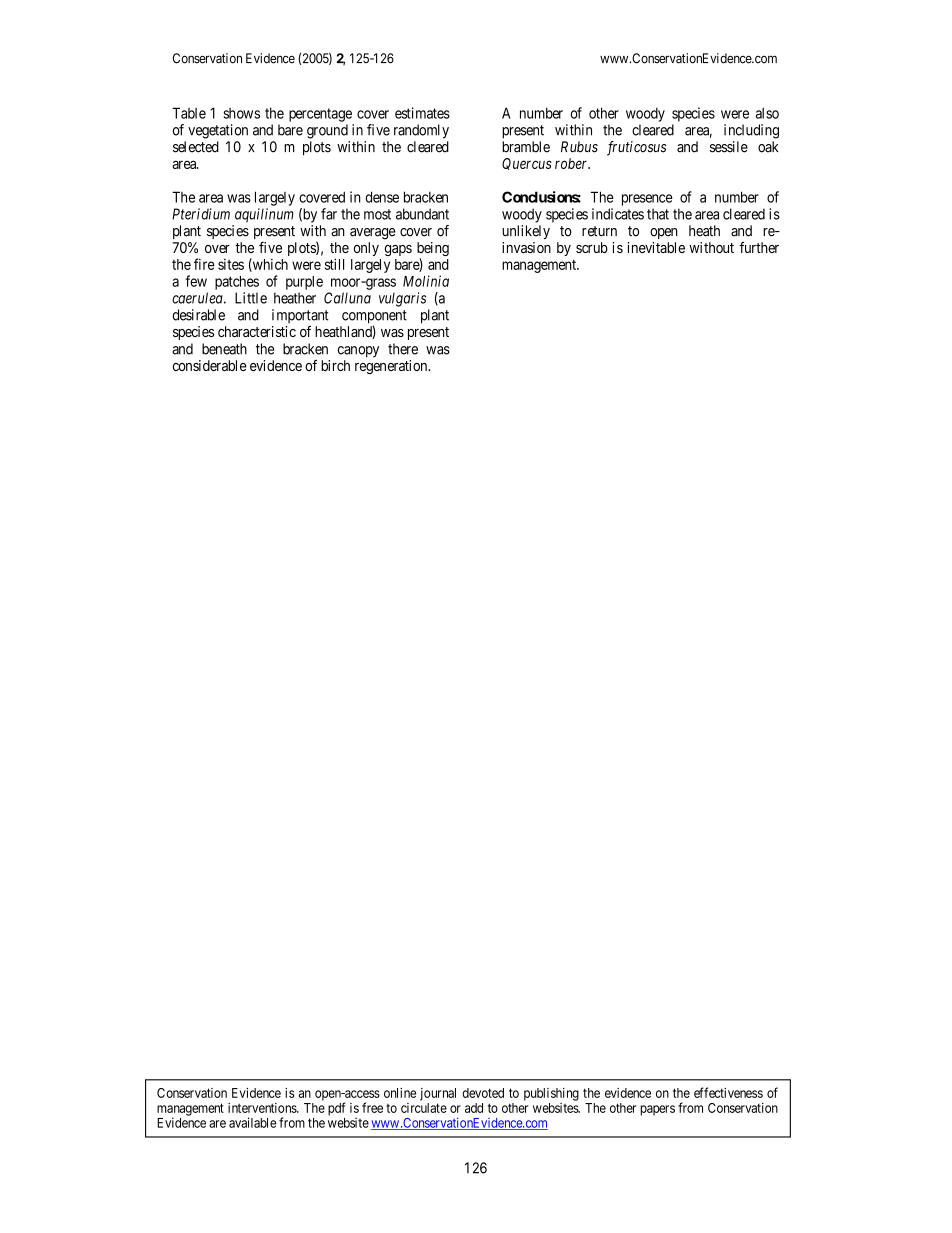 The image size is (952, 1233). I want to click on available, so click(252, 1122).
